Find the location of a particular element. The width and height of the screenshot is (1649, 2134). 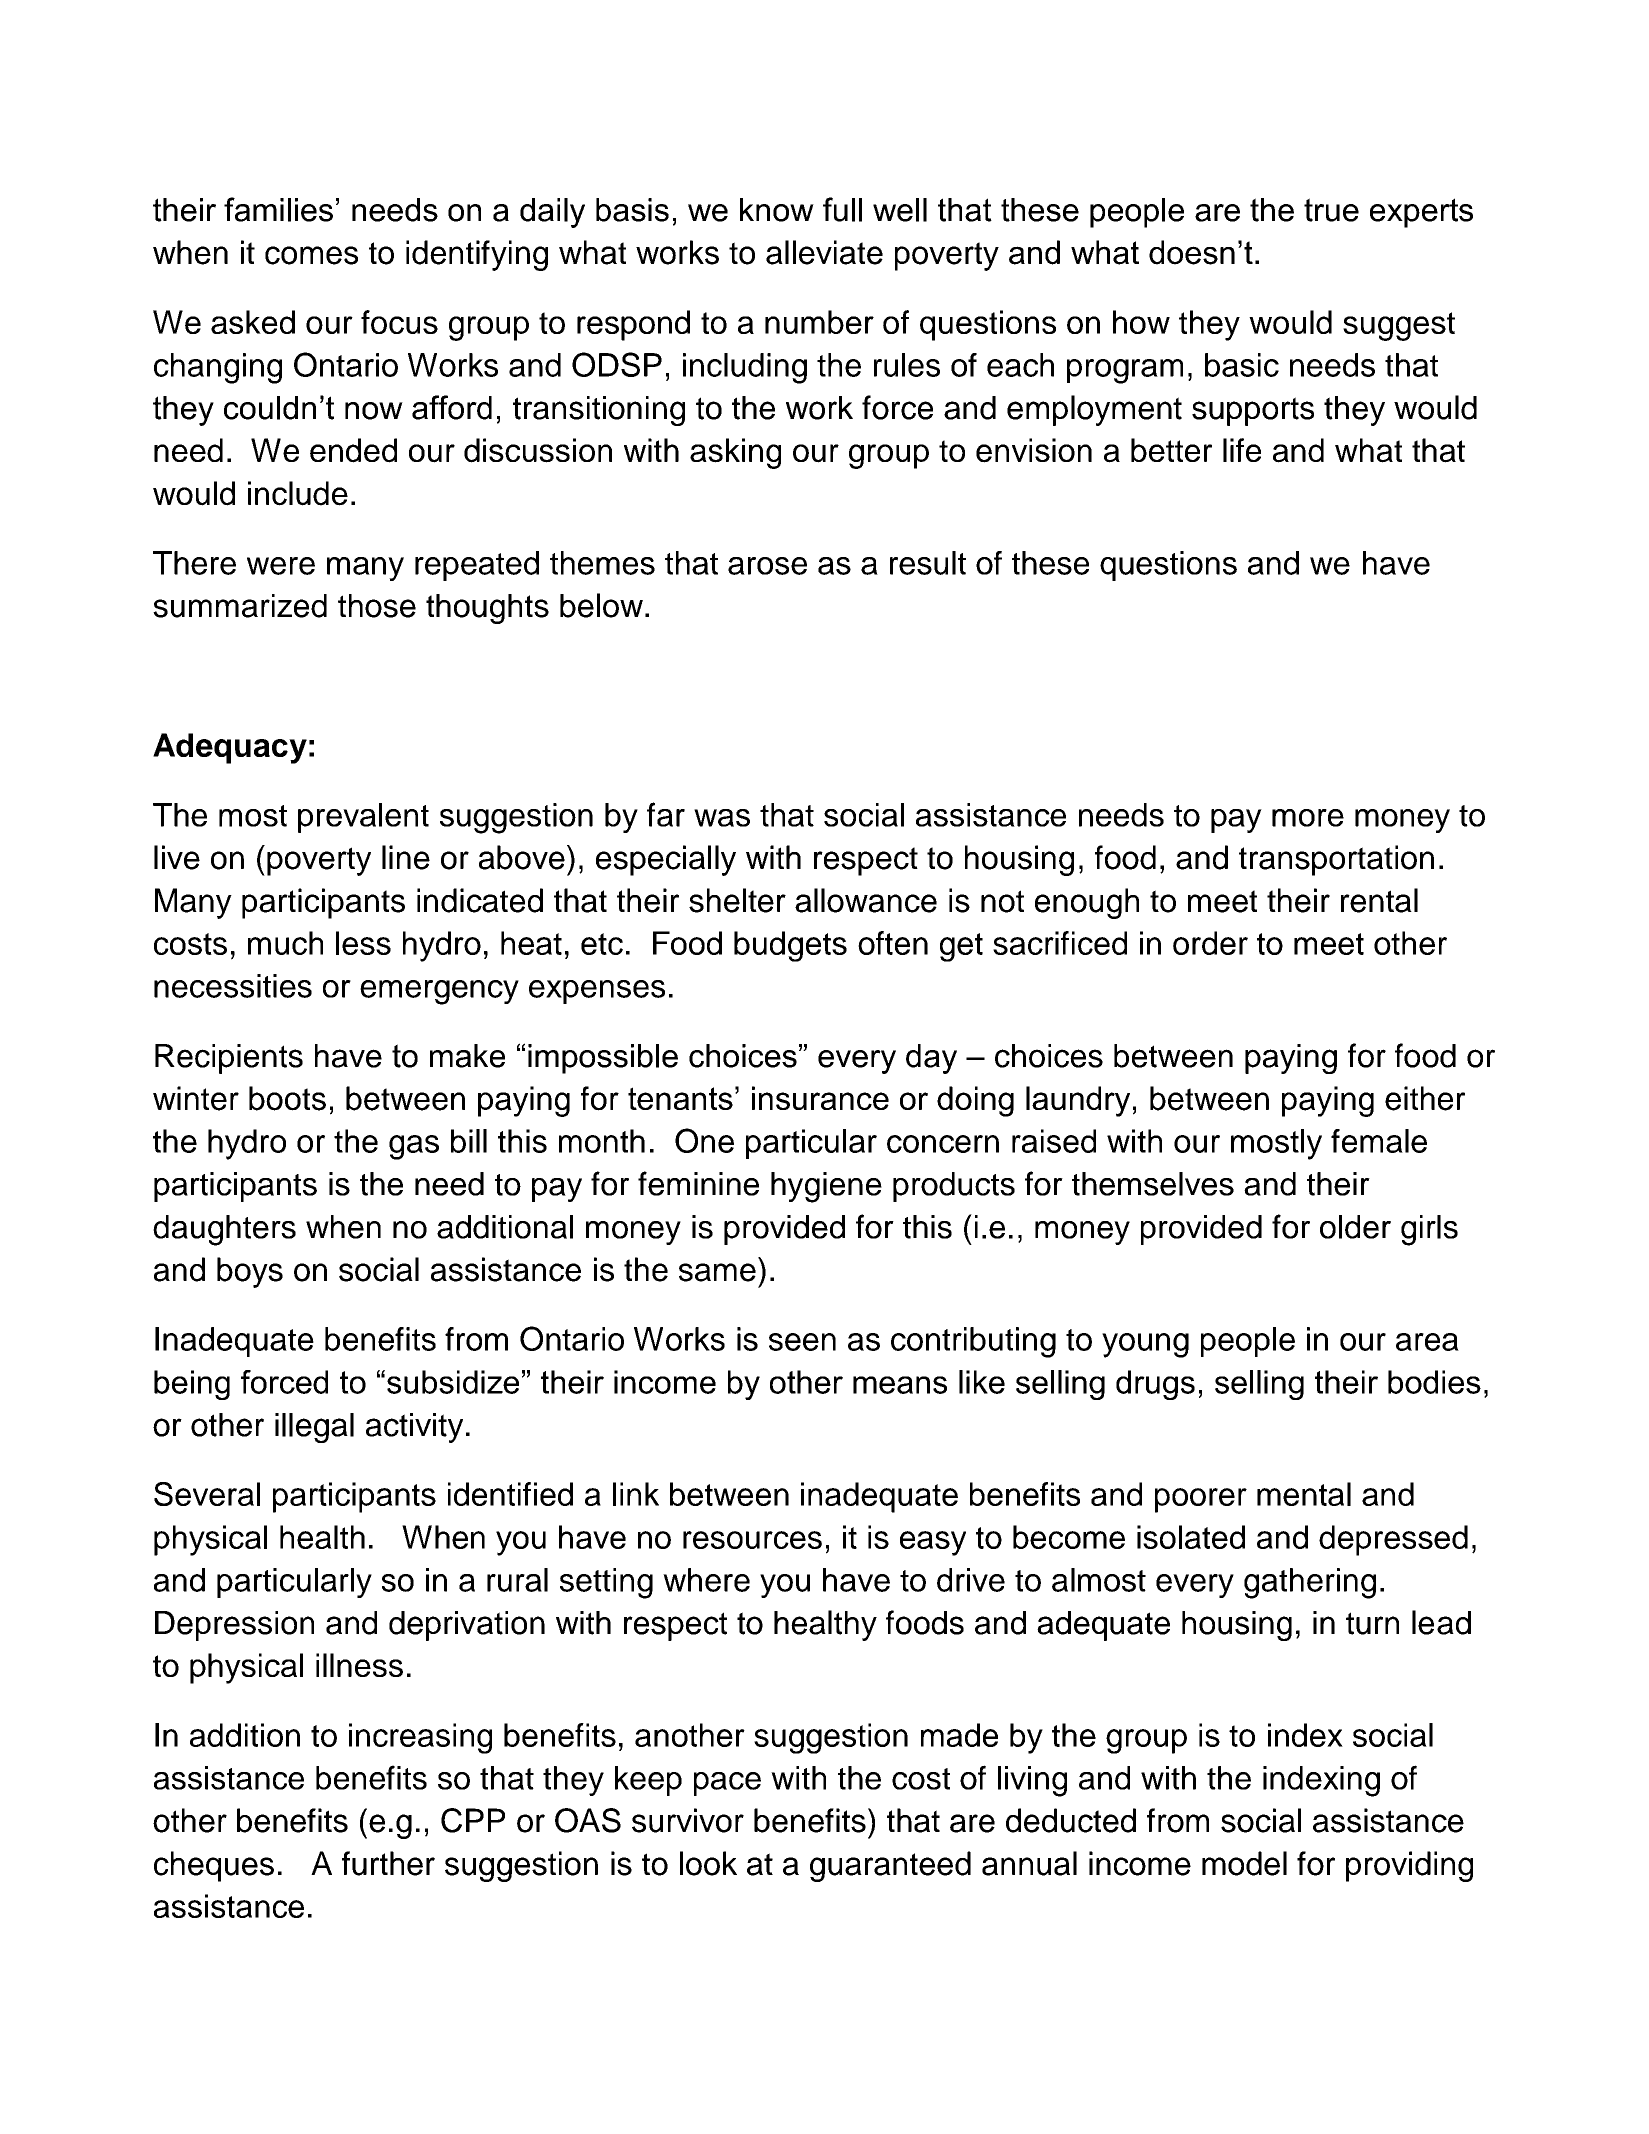

more is located at coordinates (1308, 818).
